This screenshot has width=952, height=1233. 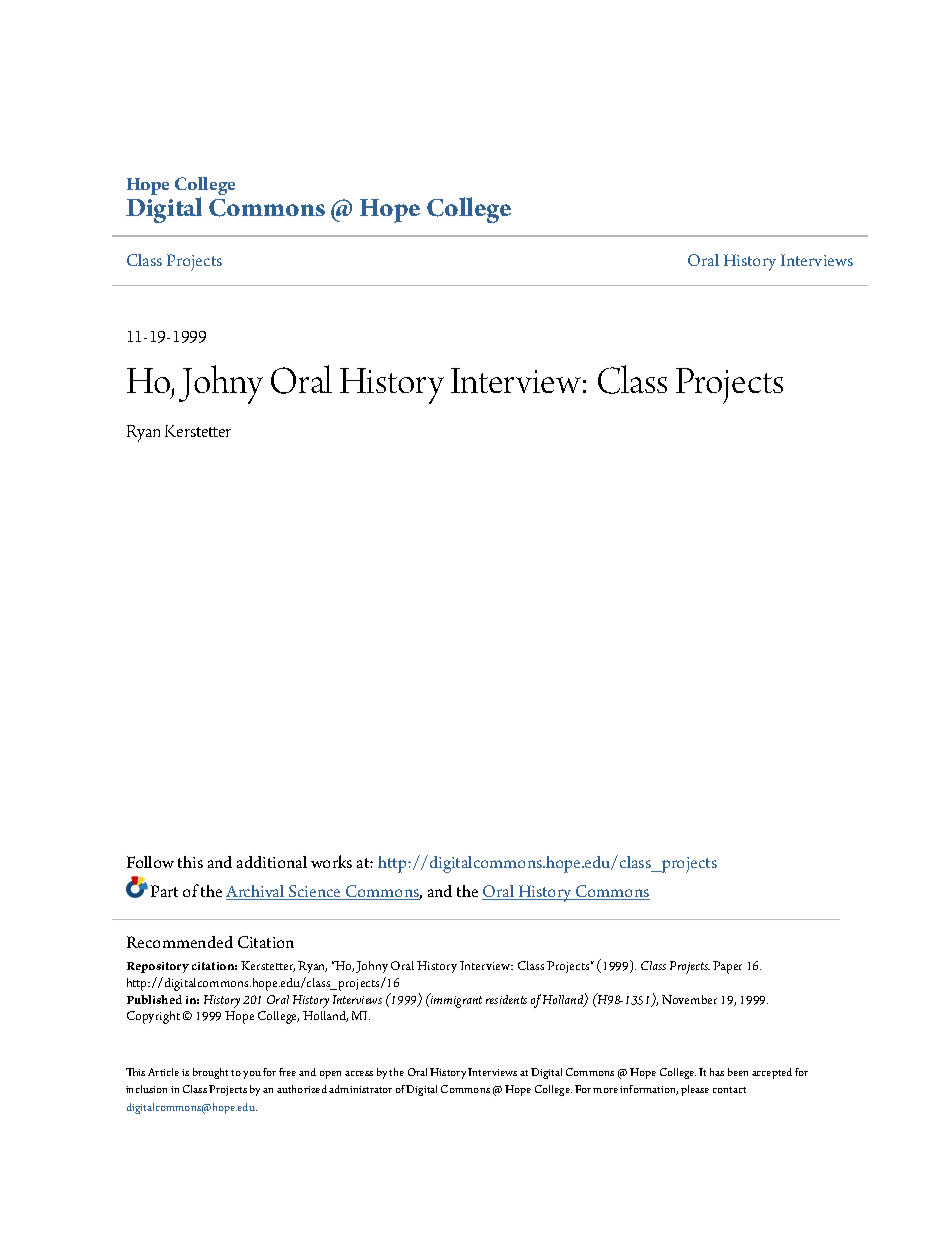 I want to click on Paper, so click(x=727, y=967).
